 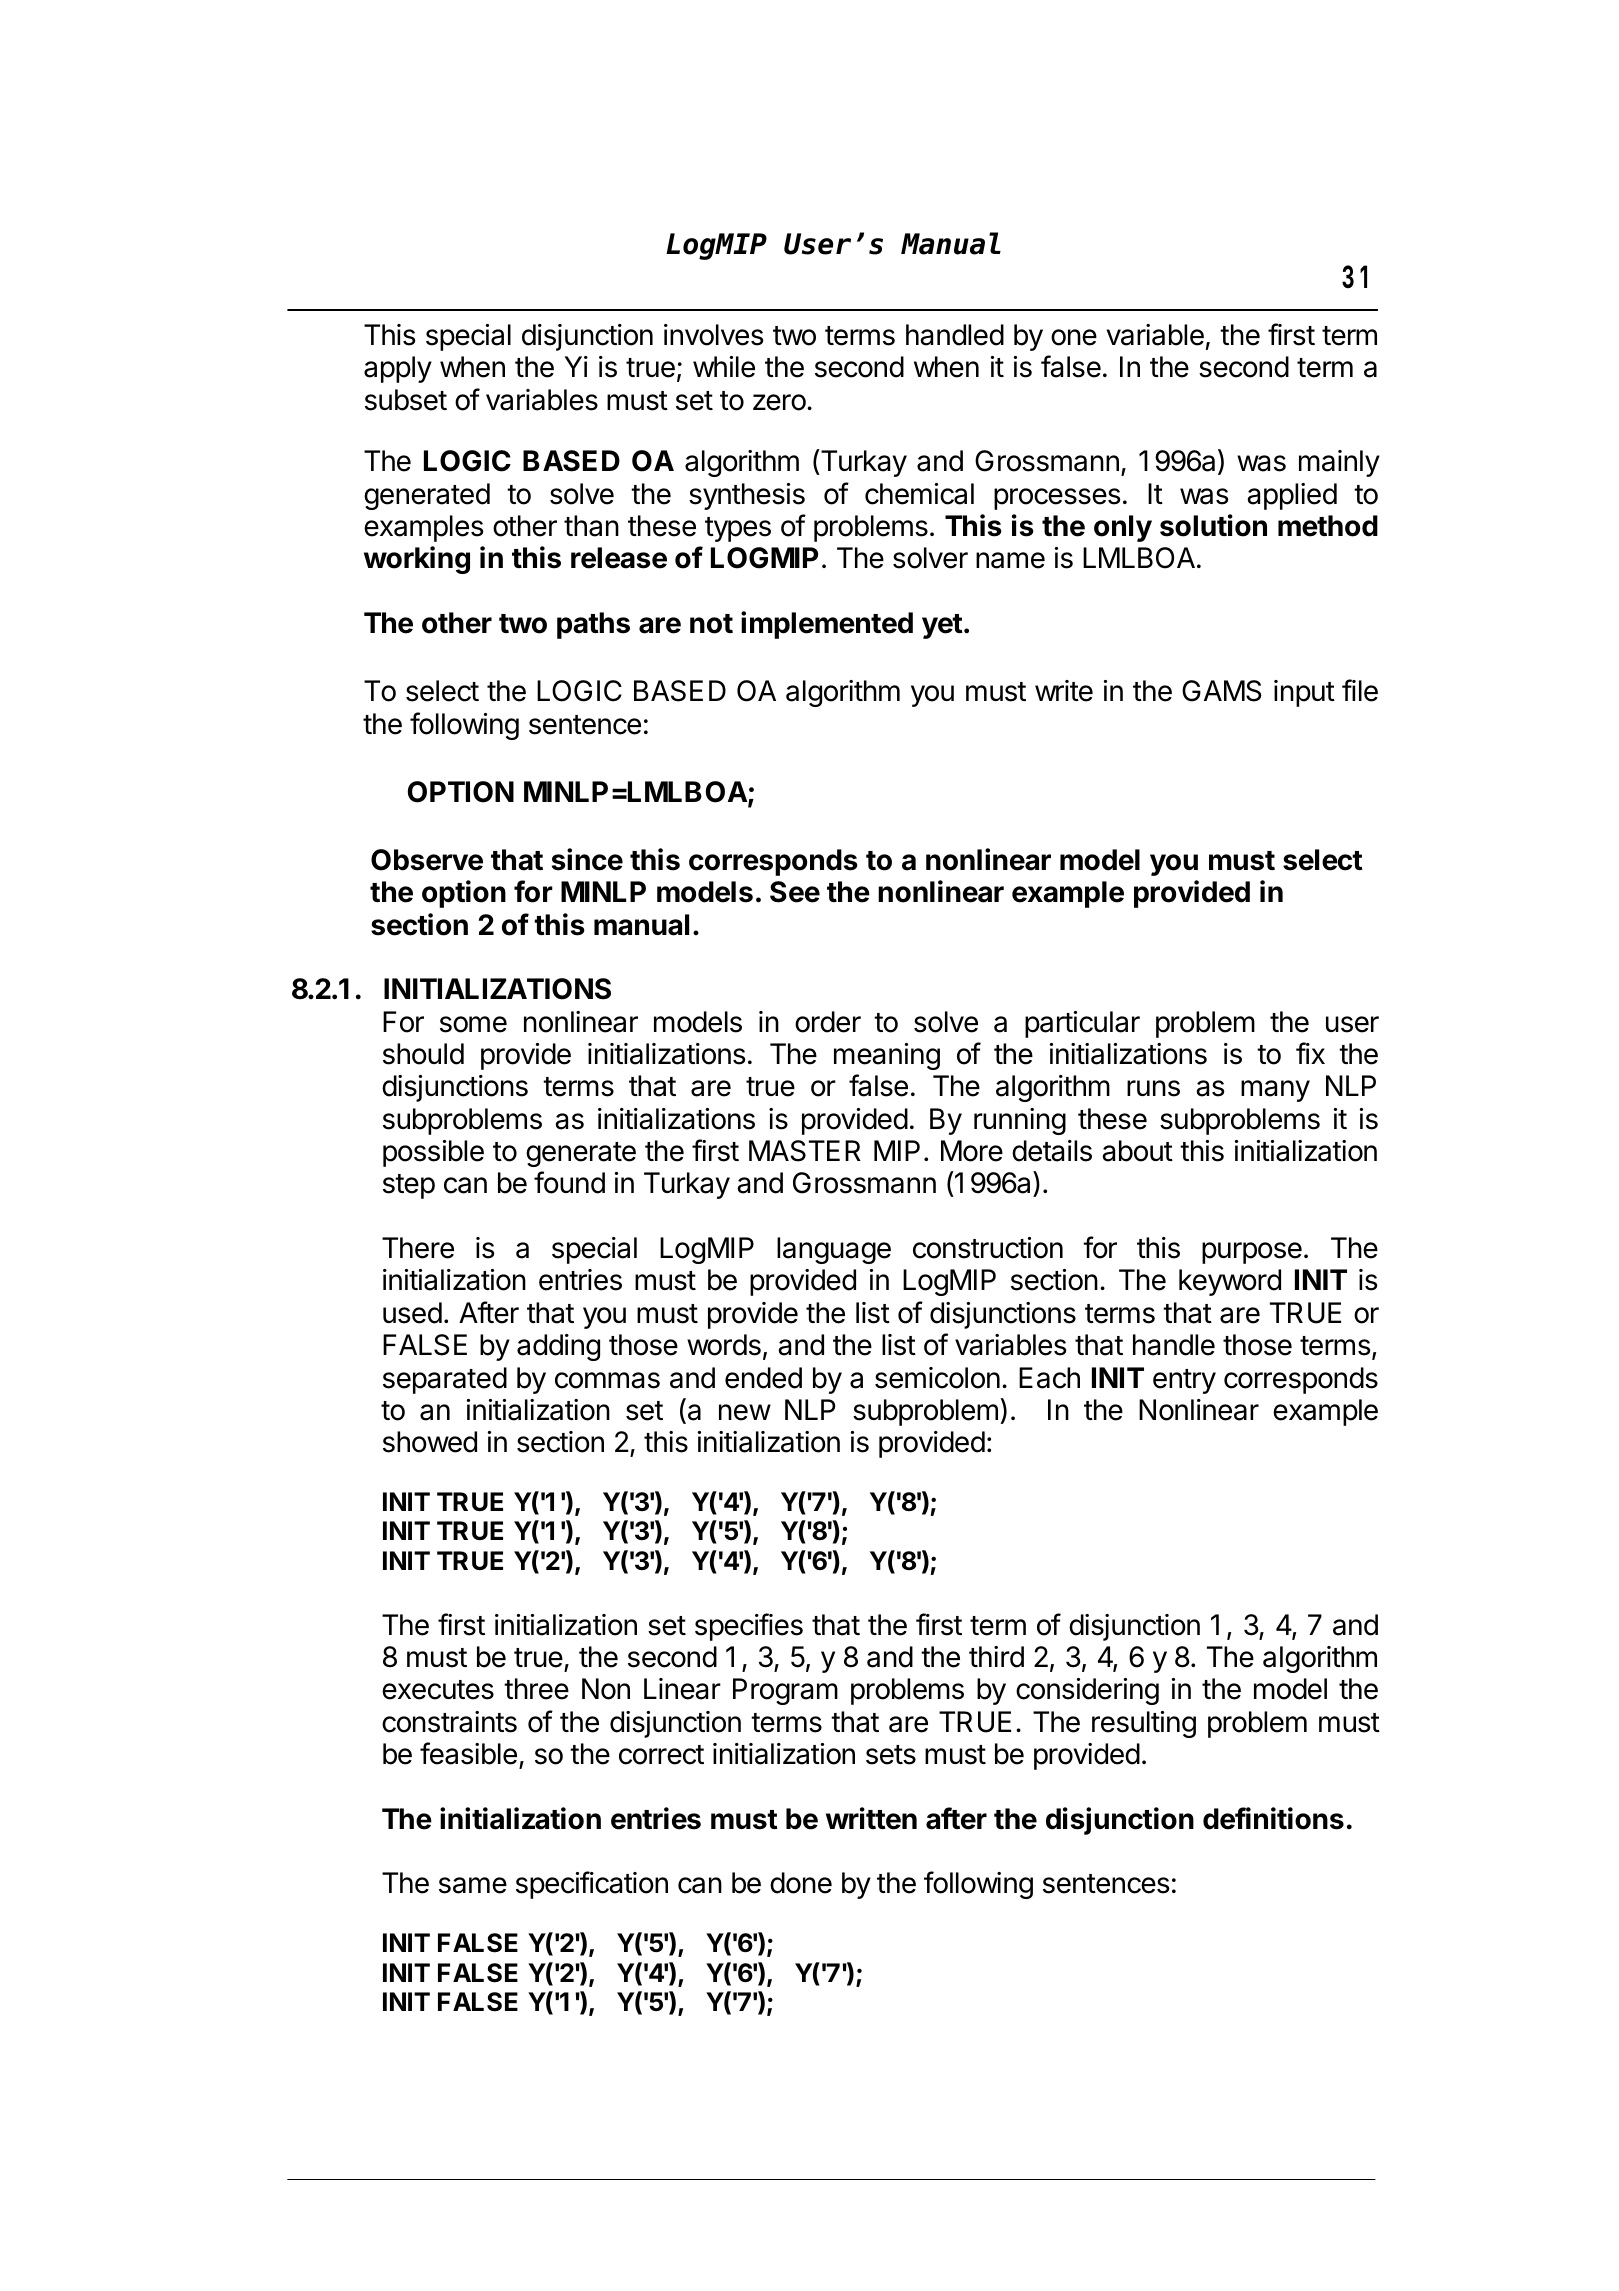 I want to click on same, so click(x=473, y=1885).
